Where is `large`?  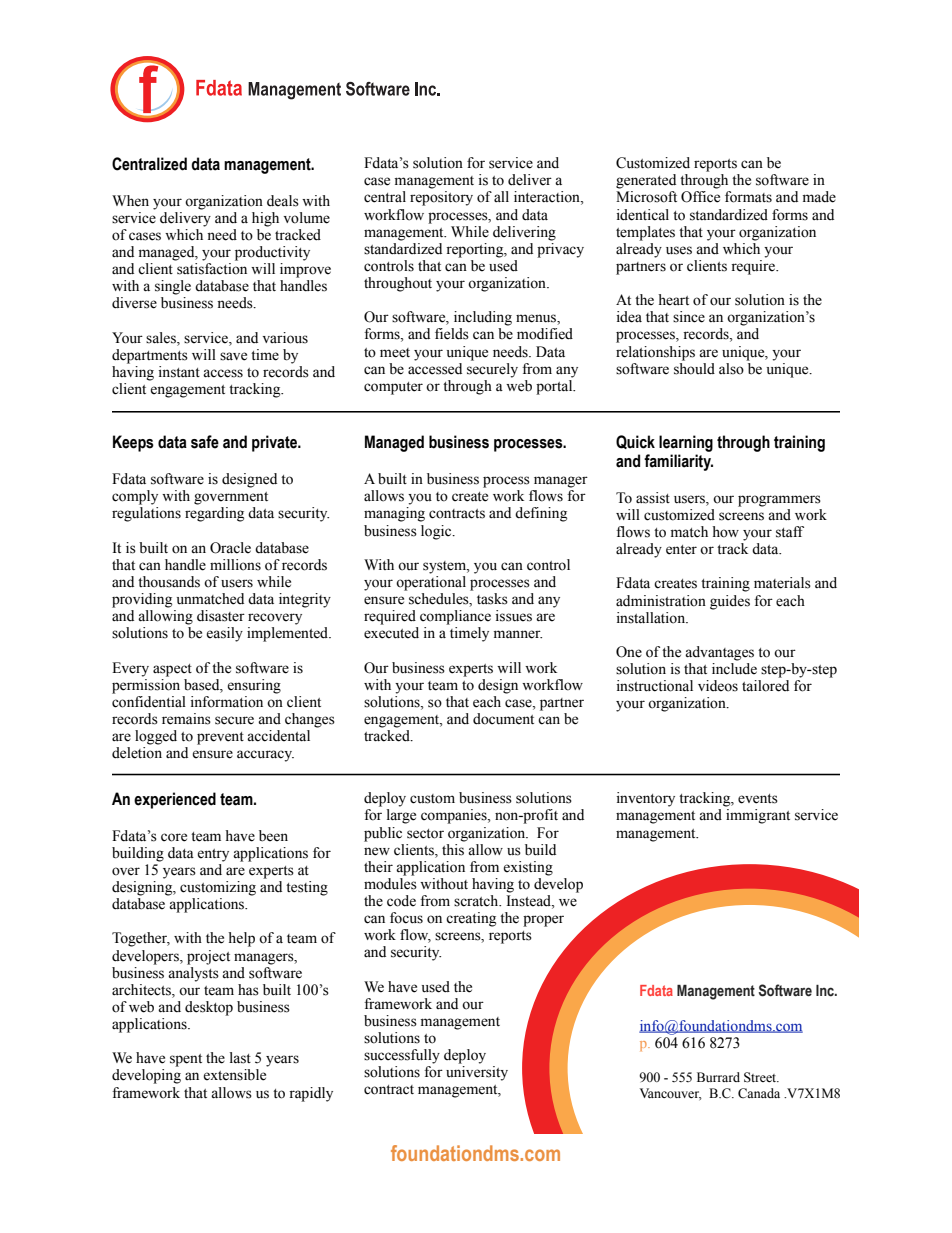
large is located at coordinates (401, 816).
